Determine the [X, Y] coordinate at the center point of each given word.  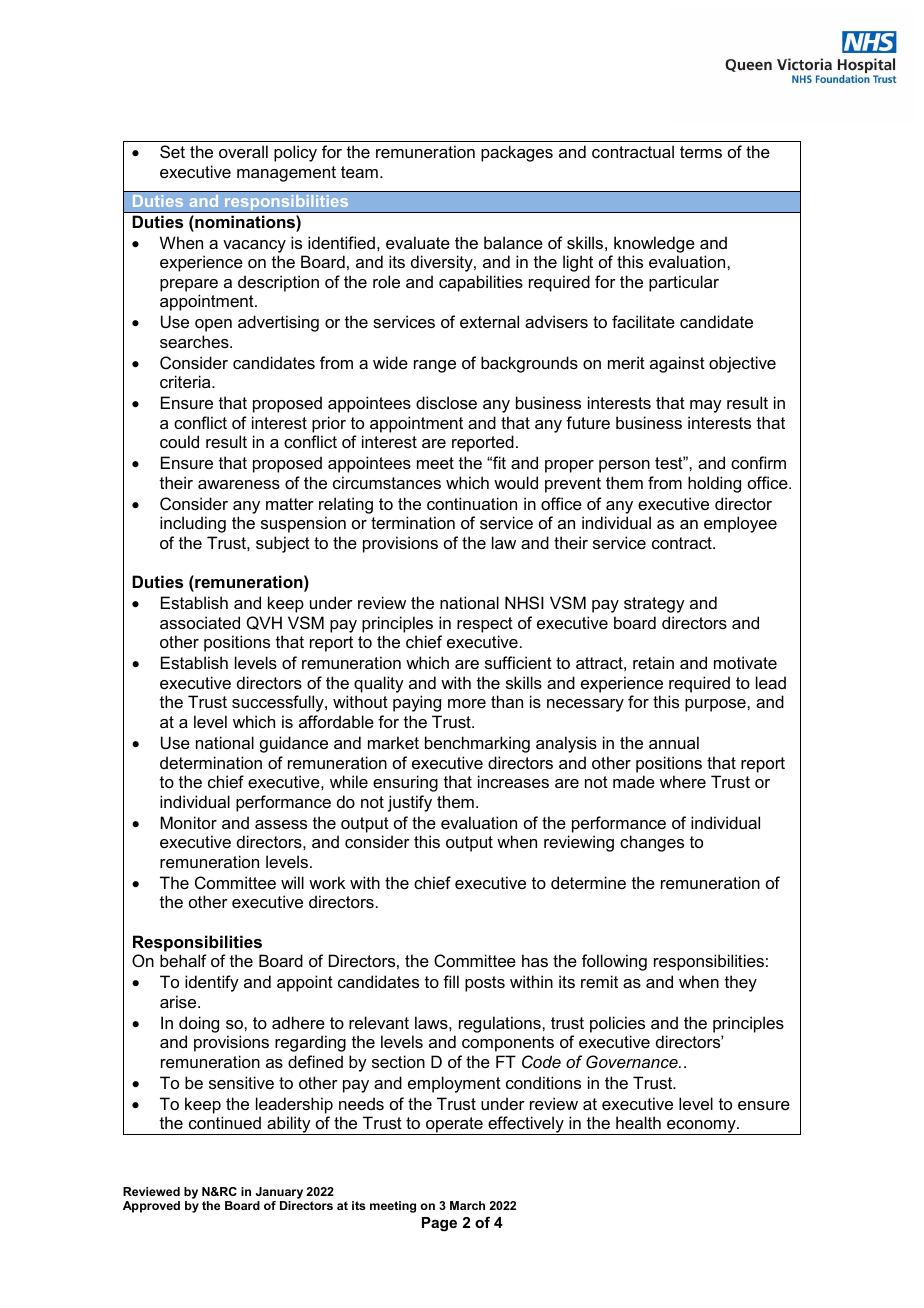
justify [410, 803]
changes [652, 843]
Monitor [188, 822]
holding [714, 484]
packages [517, 153]
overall [243, 151]
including [193, 524]
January [279, 1194]
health [638, 1122]
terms [701, 152]
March [467, 1205]
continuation [472, 503]
